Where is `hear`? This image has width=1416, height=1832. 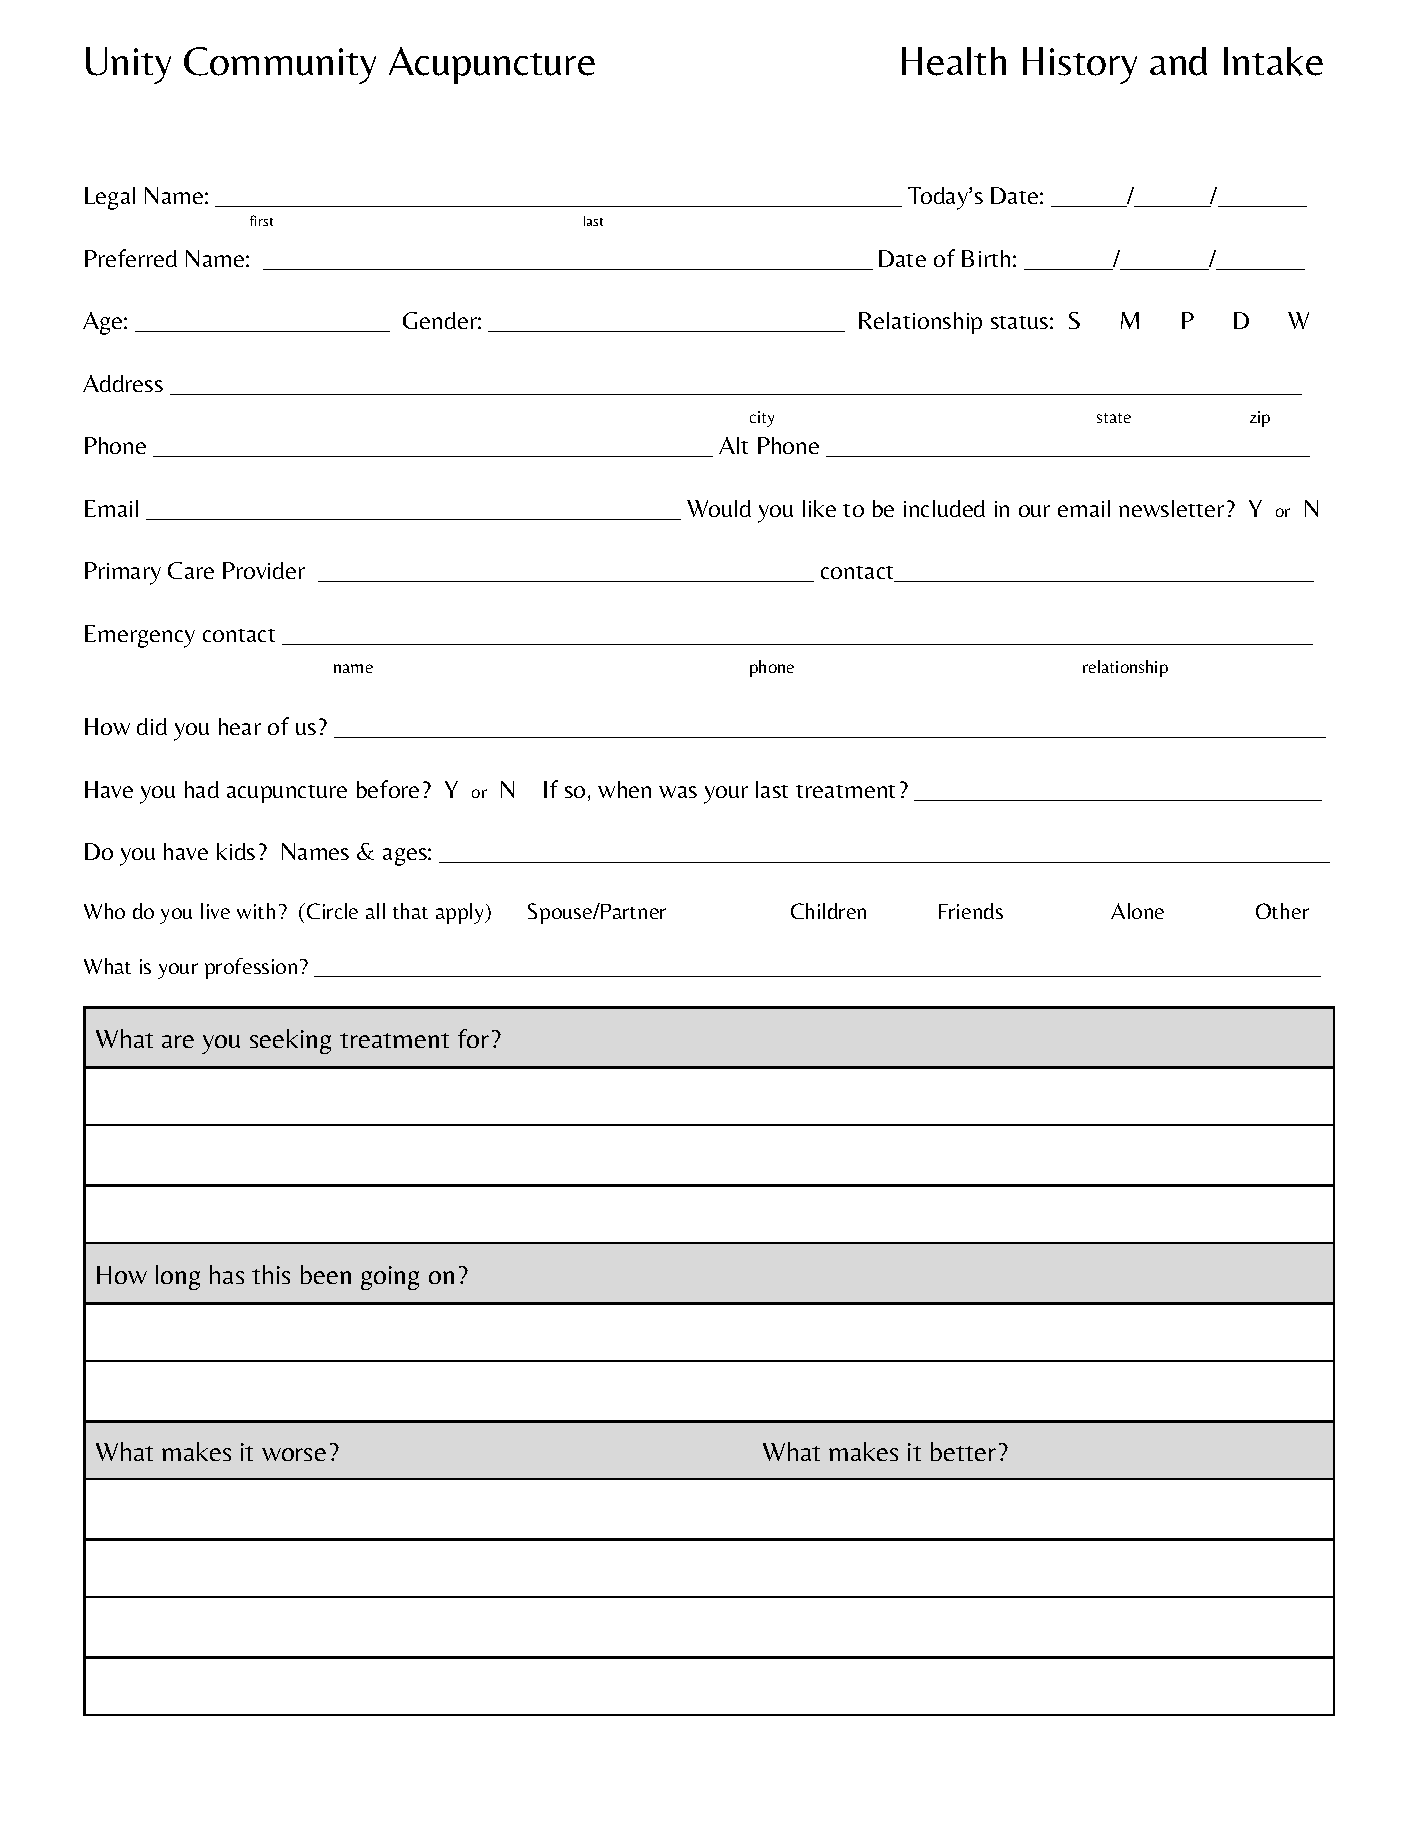
hear is located at coordinates (240, 726).
